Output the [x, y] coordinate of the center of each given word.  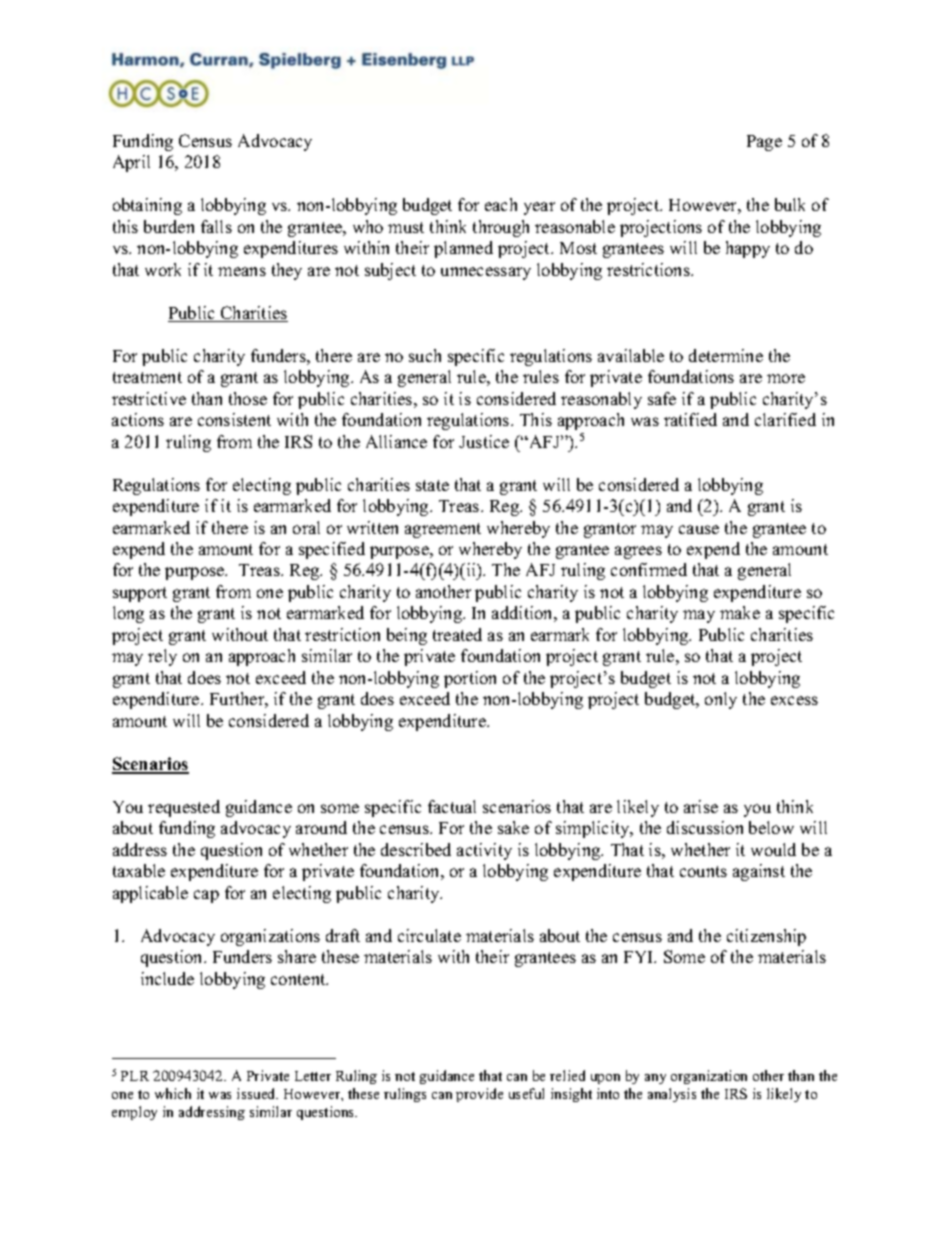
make [740, 612]
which [173, 1093]
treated [457, 634]
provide [479, 1095]
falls [216, 226]
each [501, 204]
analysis [672, 1095]
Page [764, 143]
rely [162, 657]
